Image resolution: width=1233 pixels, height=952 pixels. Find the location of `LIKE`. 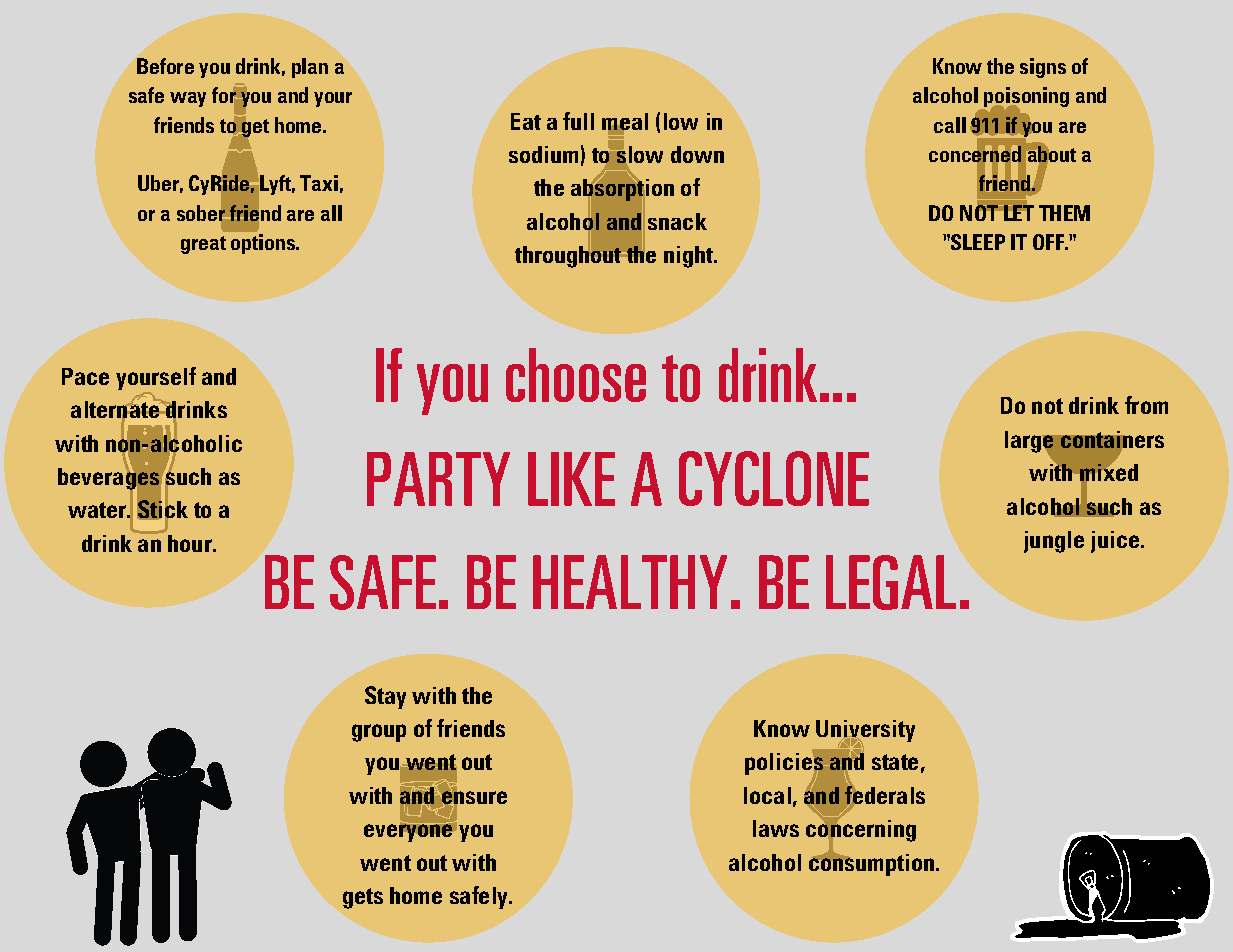

LIKE is located at coordinates (571, 479).
